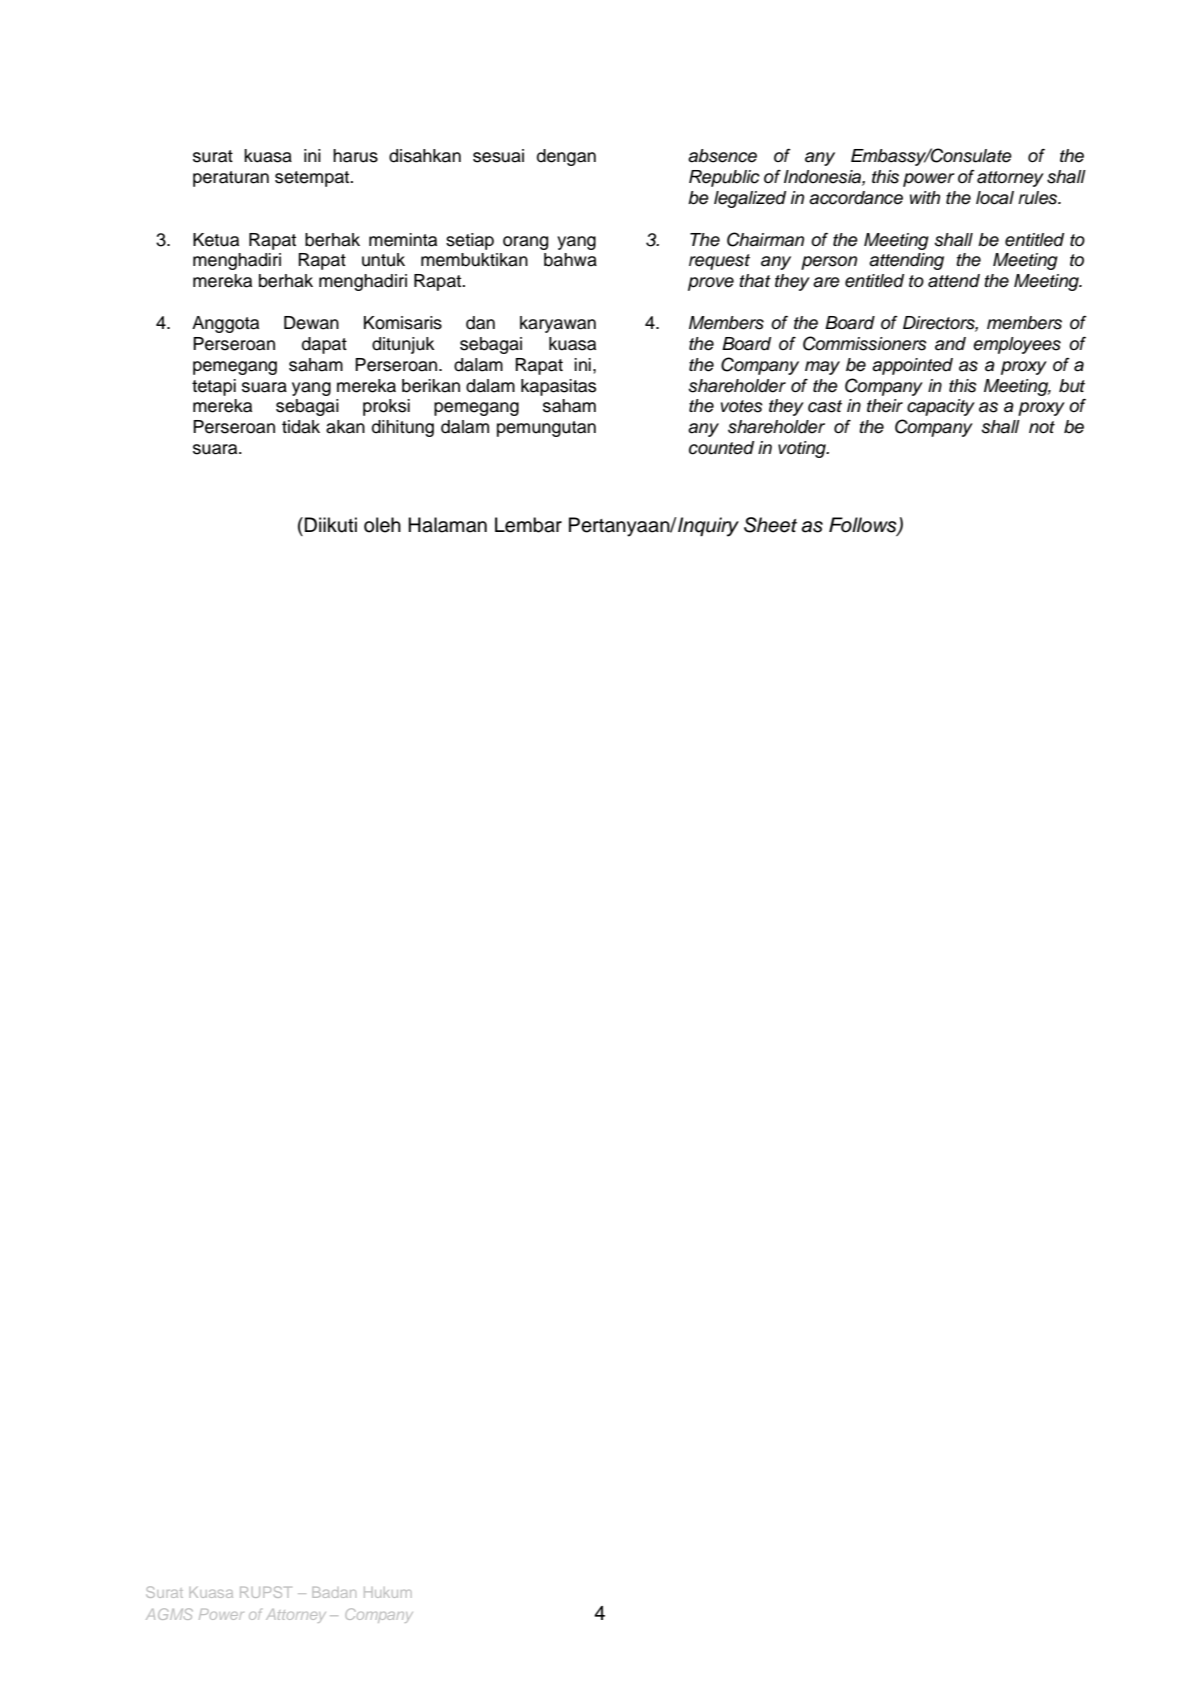 The width and height of the screenshot is (1200, 1697). Describe the element at coordinates (885, 406) in the screenshot. I see `their` at that location.
